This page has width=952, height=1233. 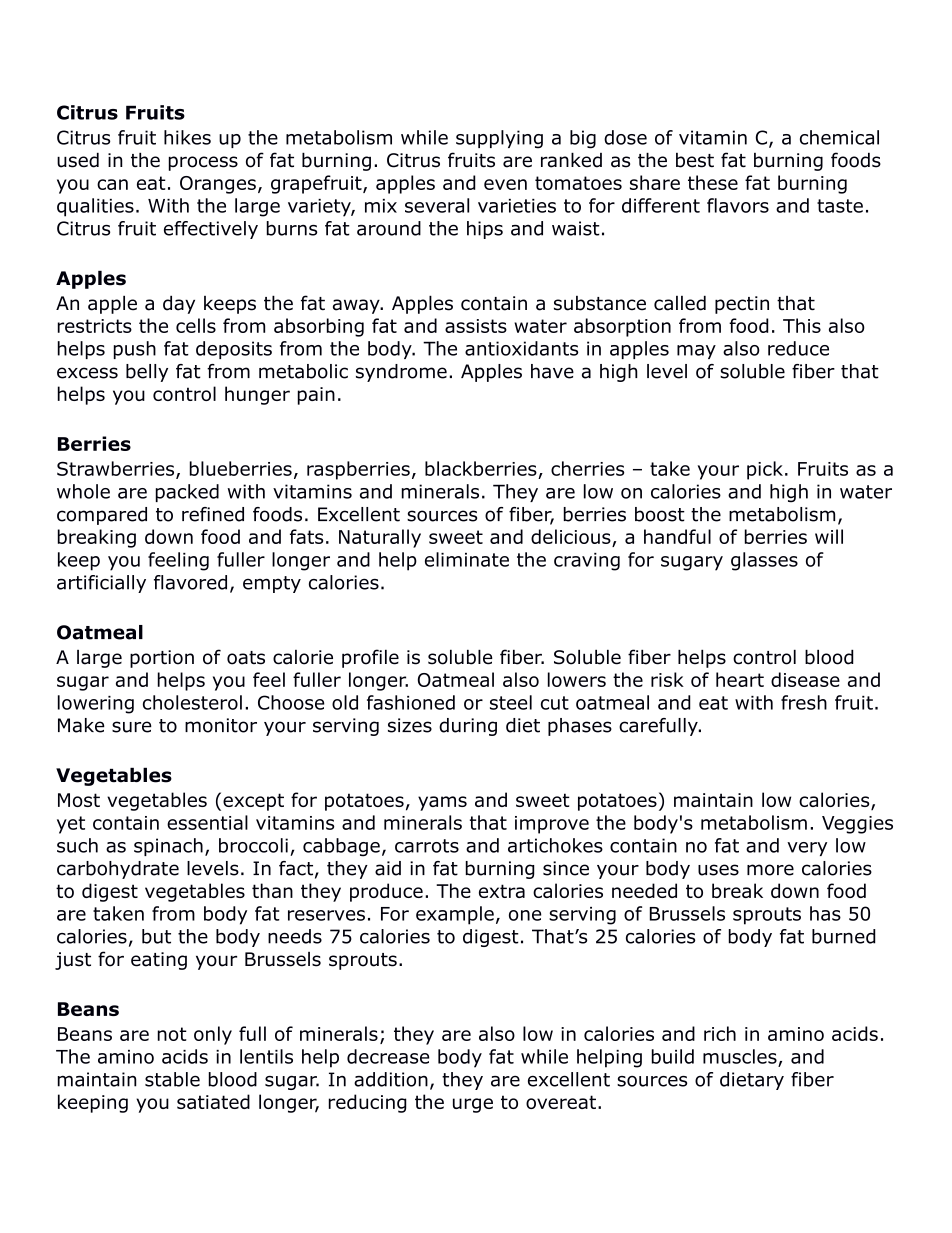 I want to click on Naturally, so click(x=380, y=538).
